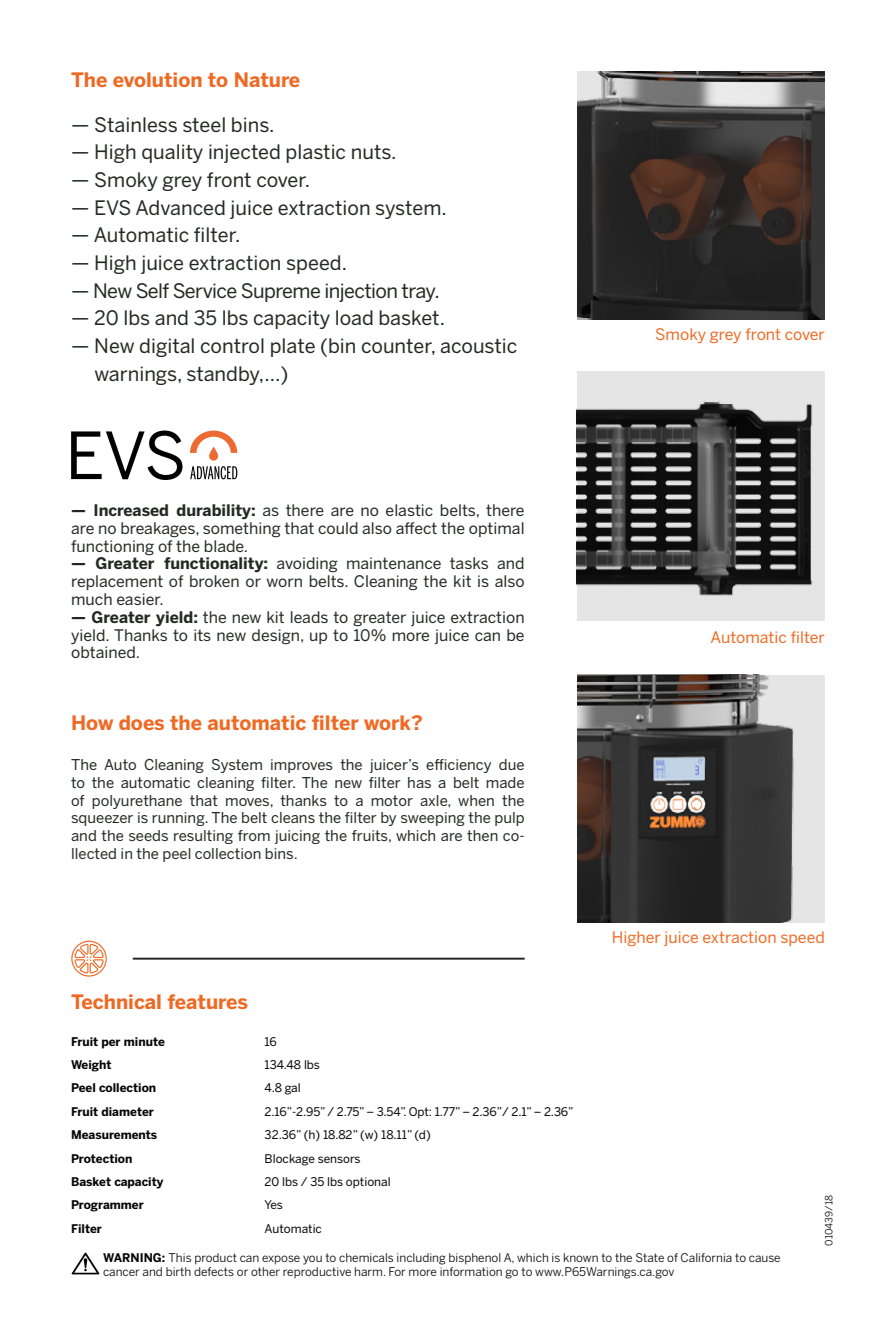 The image size is (896, 1317). Describe the element at coordinates (141, 722) in the image. I see `does` at that location.
